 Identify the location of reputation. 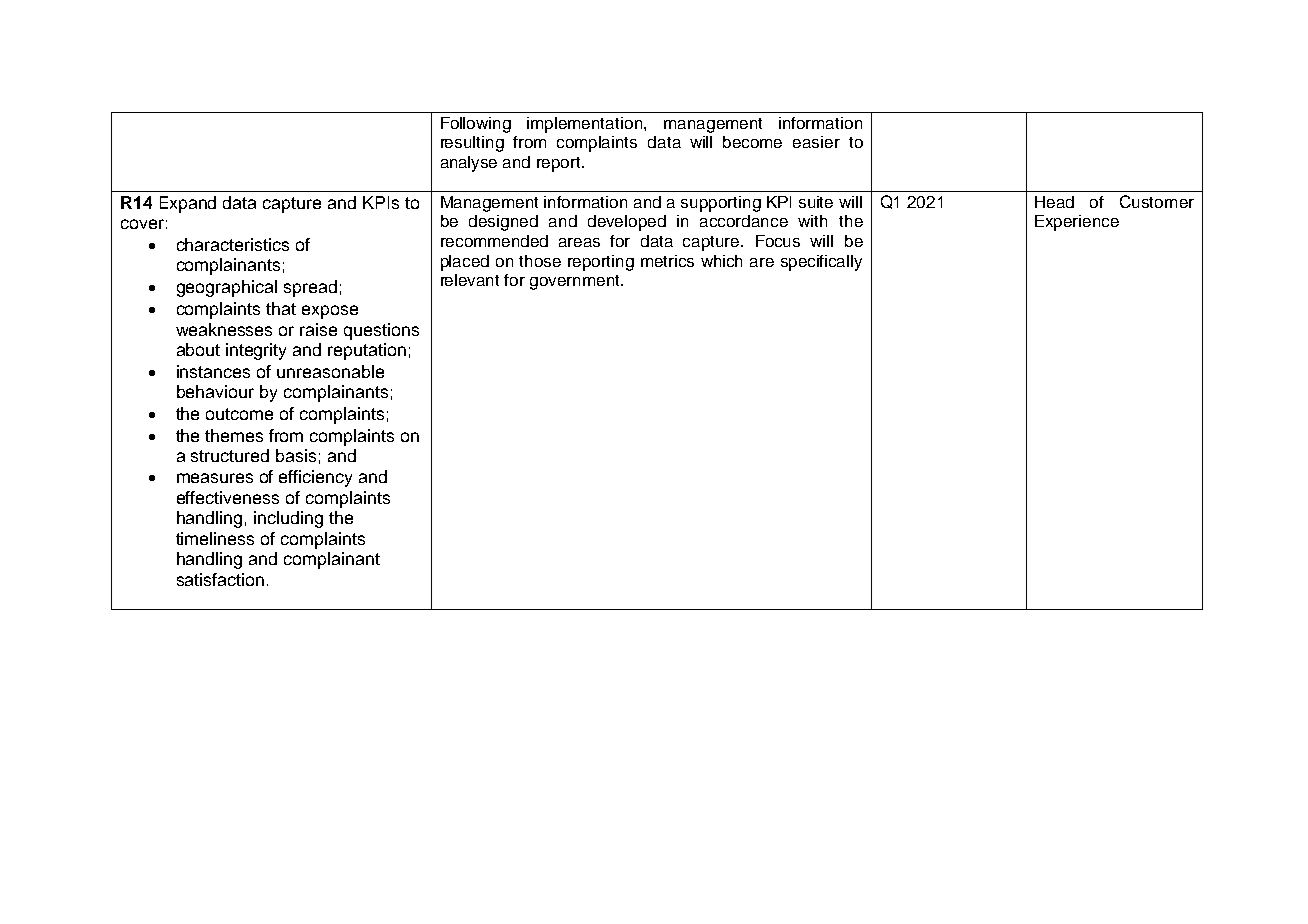
(367, 351).
